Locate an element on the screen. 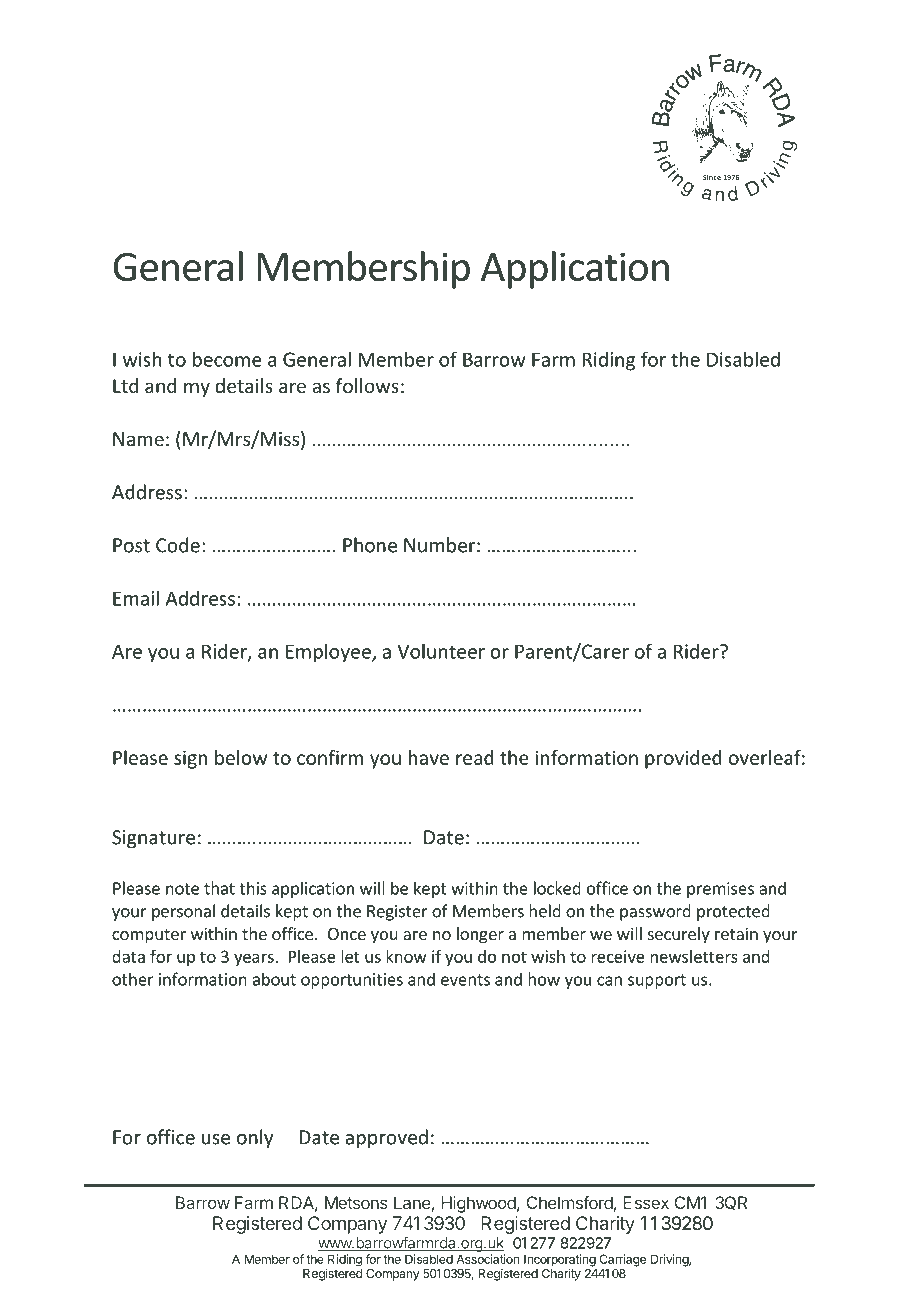 The image size is (924, 1308). follows is located at coordinates (367, 385).
